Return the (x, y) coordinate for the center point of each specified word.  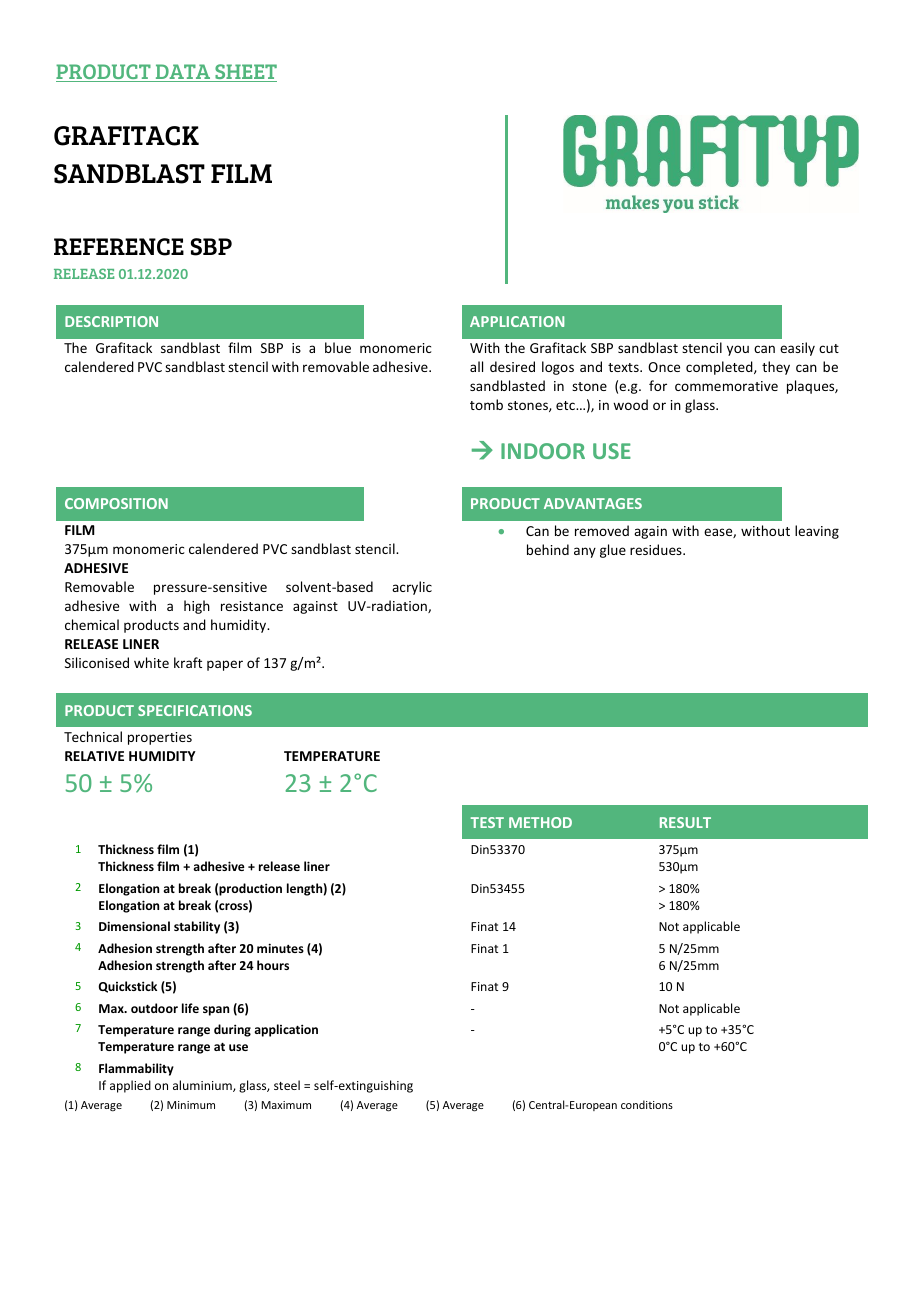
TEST (487, 822)
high (197, 607)
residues (657, 549)
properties (160, 738)
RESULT (685, 822)
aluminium (203, 1086)
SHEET (245, 73)
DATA (183, 73)
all (476, 366)
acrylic (412, 588)
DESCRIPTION (111, 321)
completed (720, 368)
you (738, 350)
